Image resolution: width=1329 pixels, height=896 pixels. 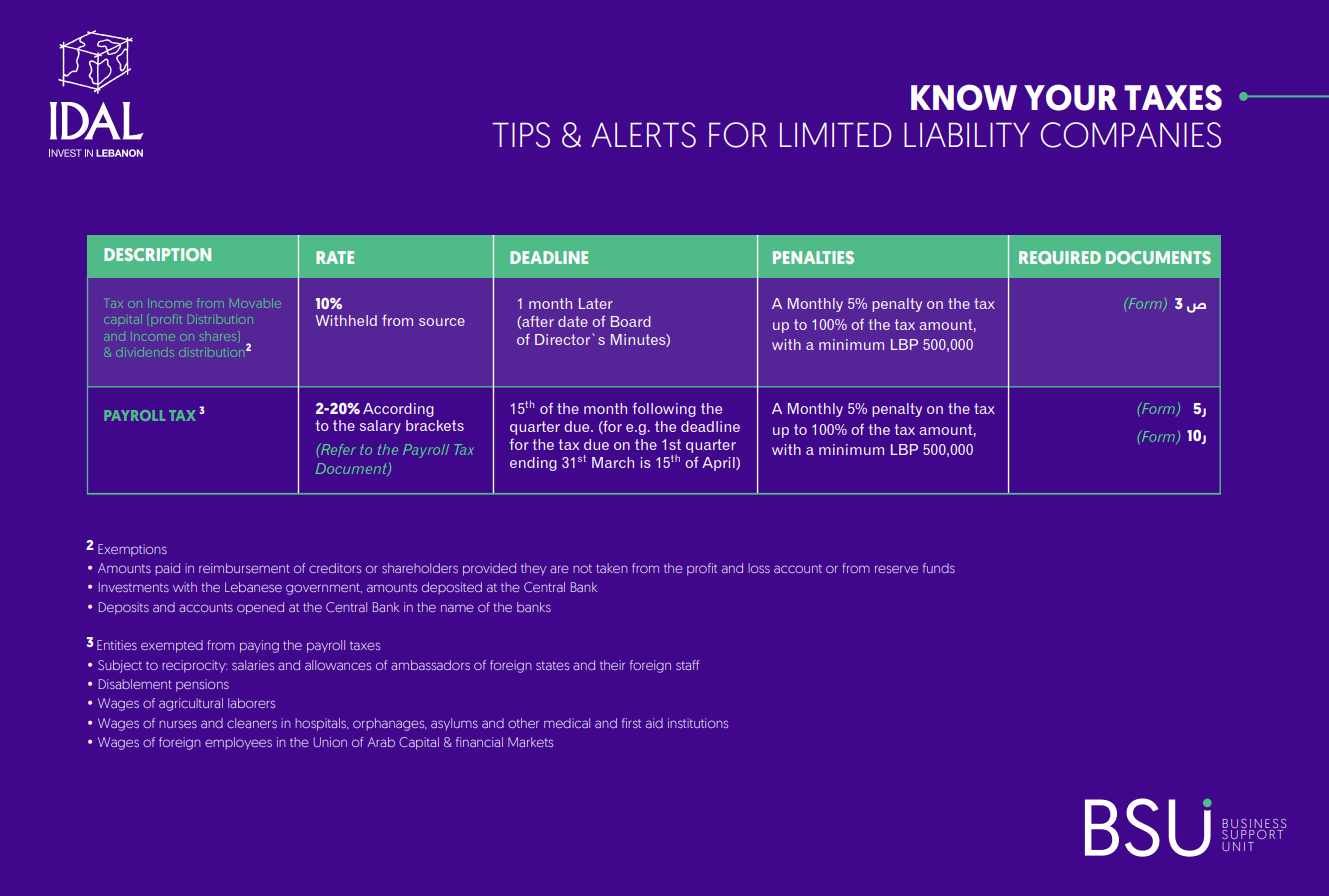 What do you see at coordinates (530, 742) in the page?
I see `Markets` at bounding box center [530, 742].
